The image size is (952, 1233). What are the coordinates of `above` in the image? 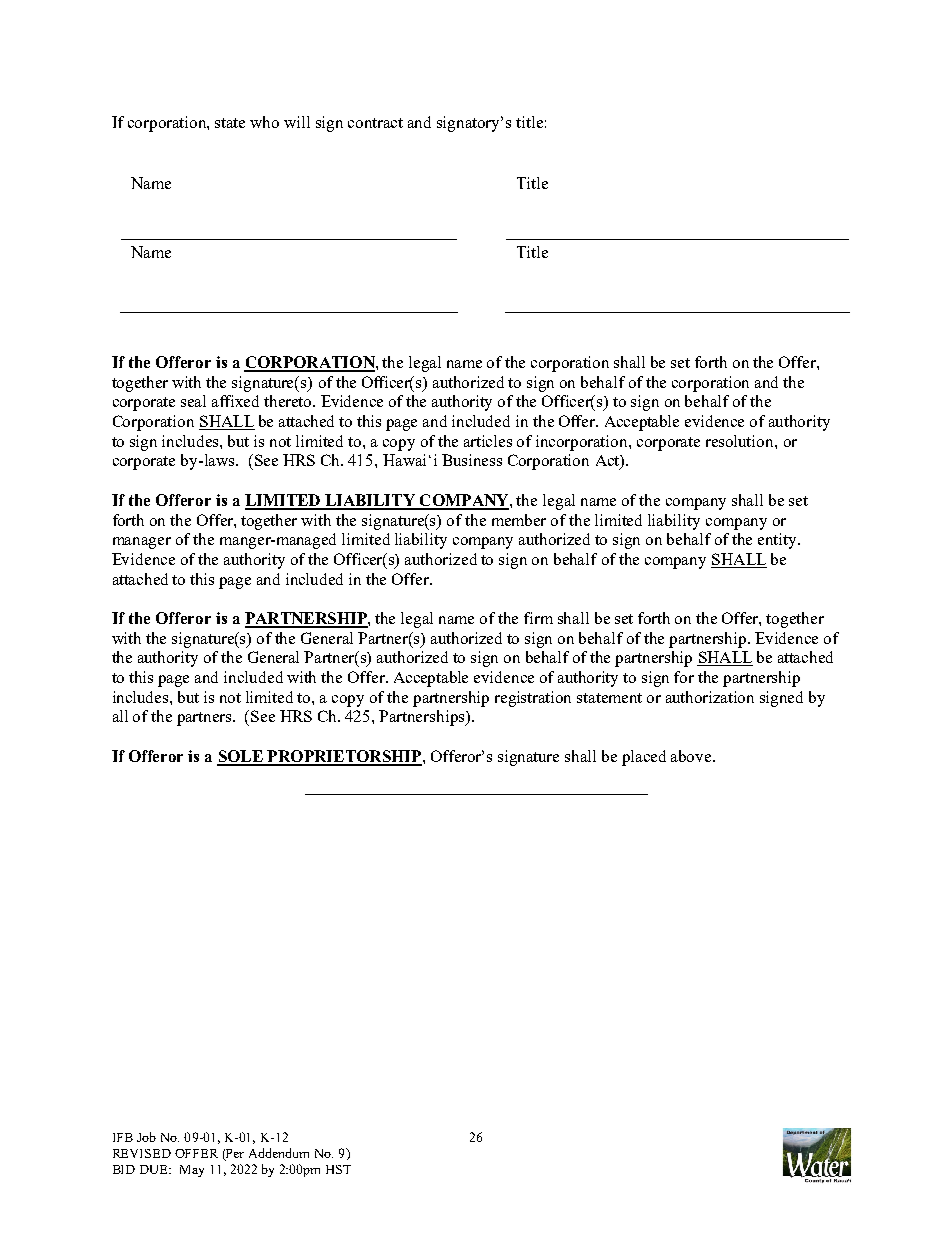 It's located at (692, 756).
